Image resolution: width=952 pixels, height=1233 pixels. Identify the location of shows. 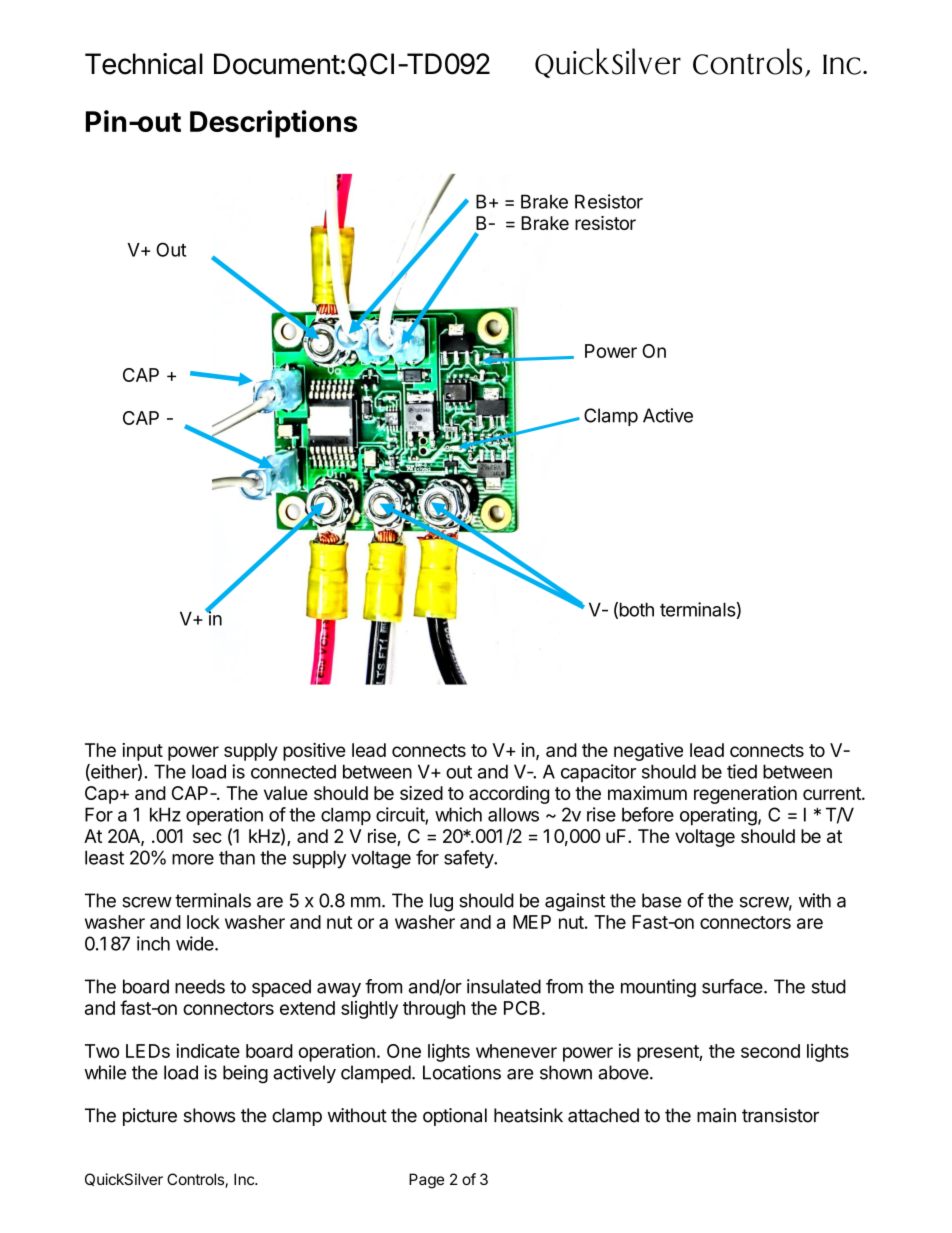
(209, 1115).
